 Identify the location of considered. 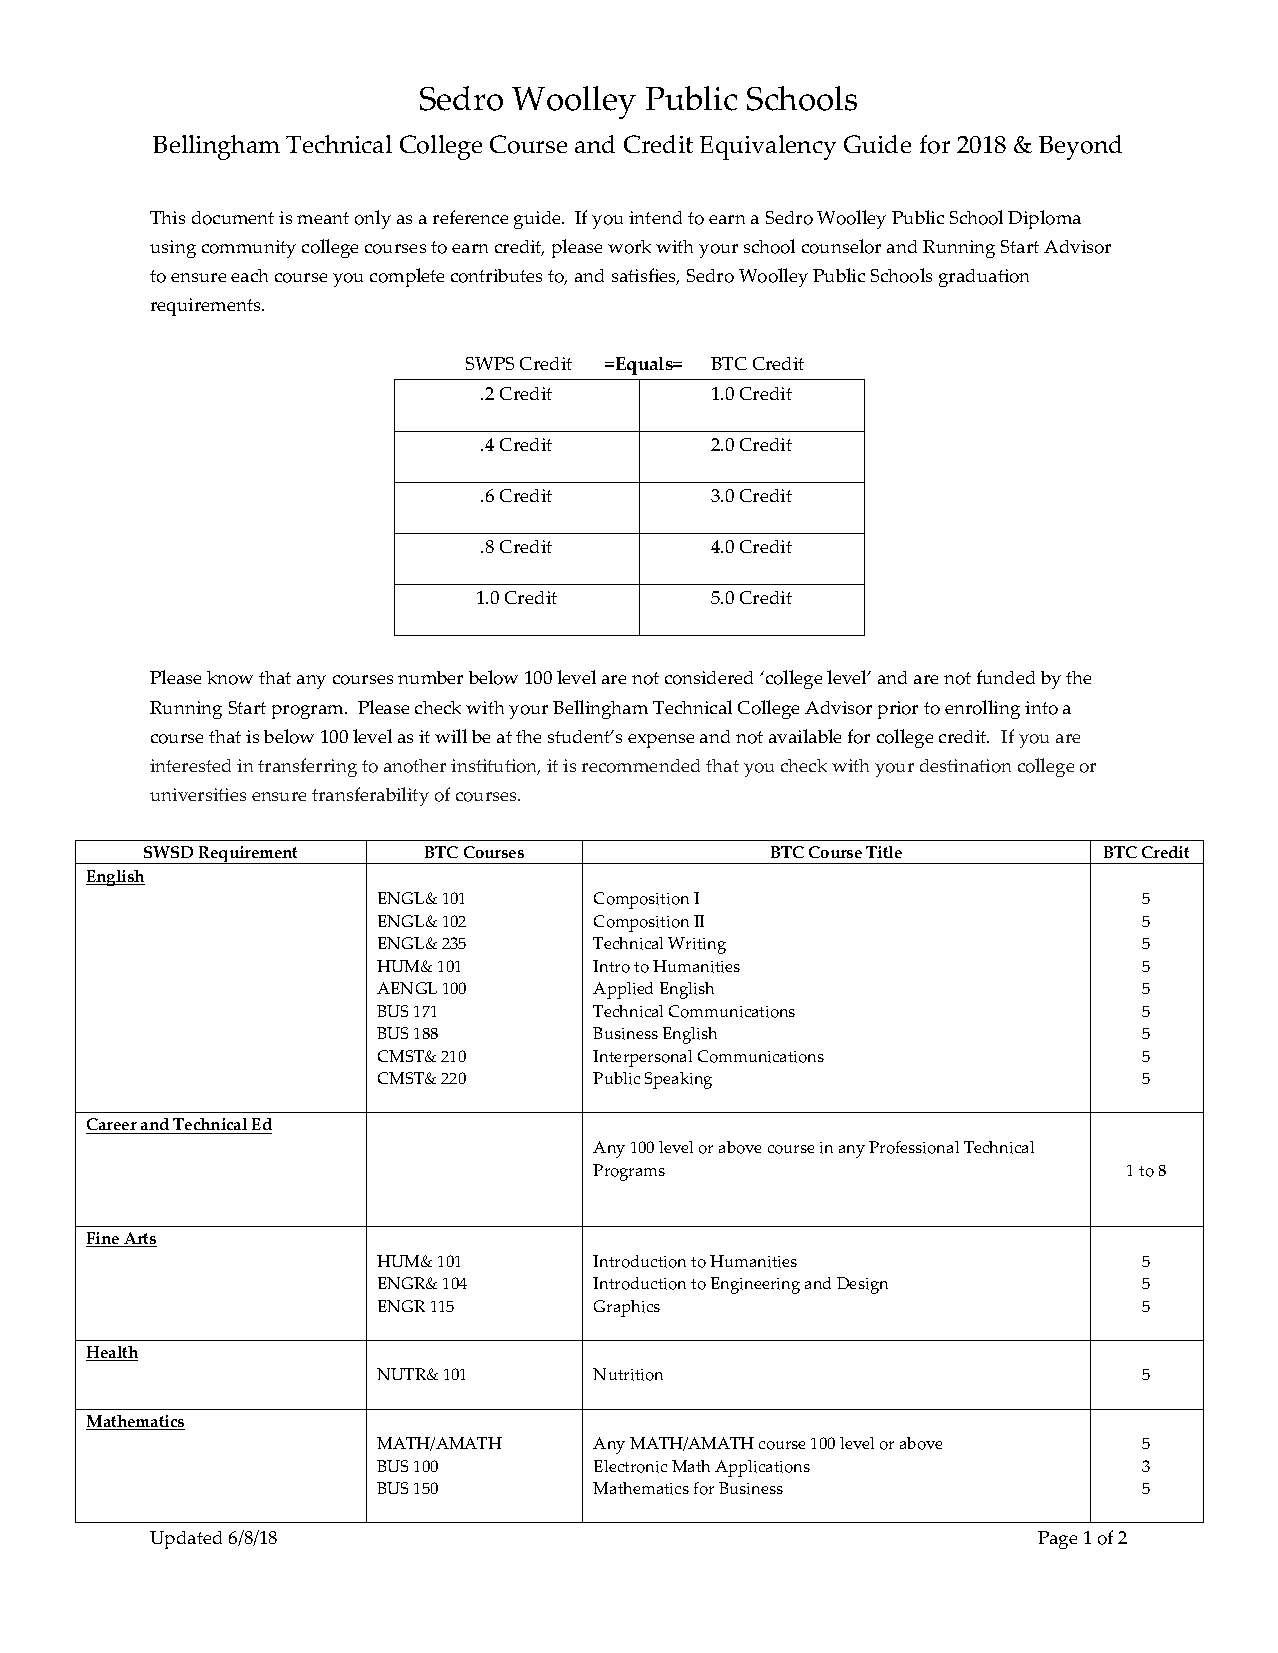
(709, 678).
